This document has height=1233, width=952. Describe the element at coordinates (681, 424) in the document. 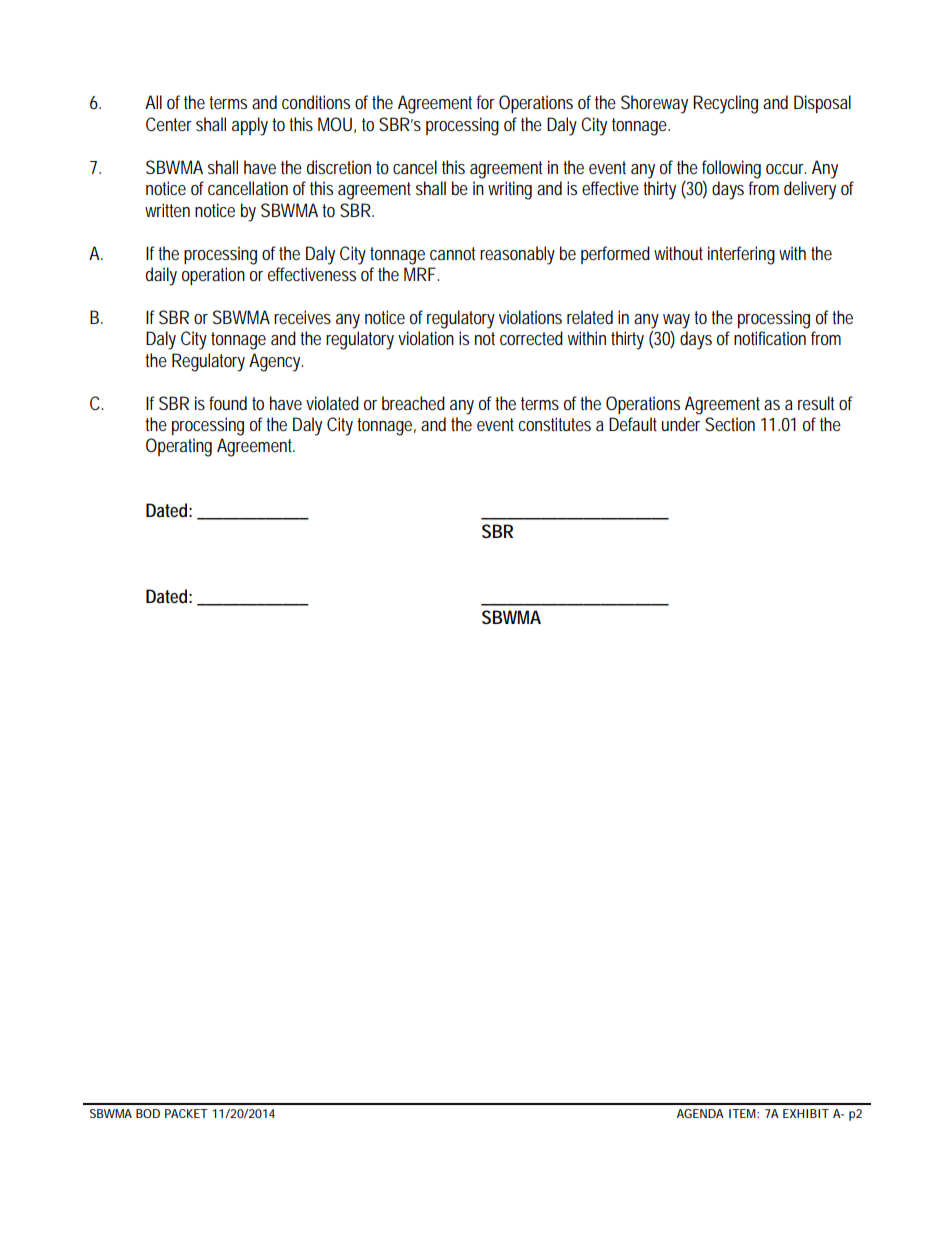

I see `under` at that location.
